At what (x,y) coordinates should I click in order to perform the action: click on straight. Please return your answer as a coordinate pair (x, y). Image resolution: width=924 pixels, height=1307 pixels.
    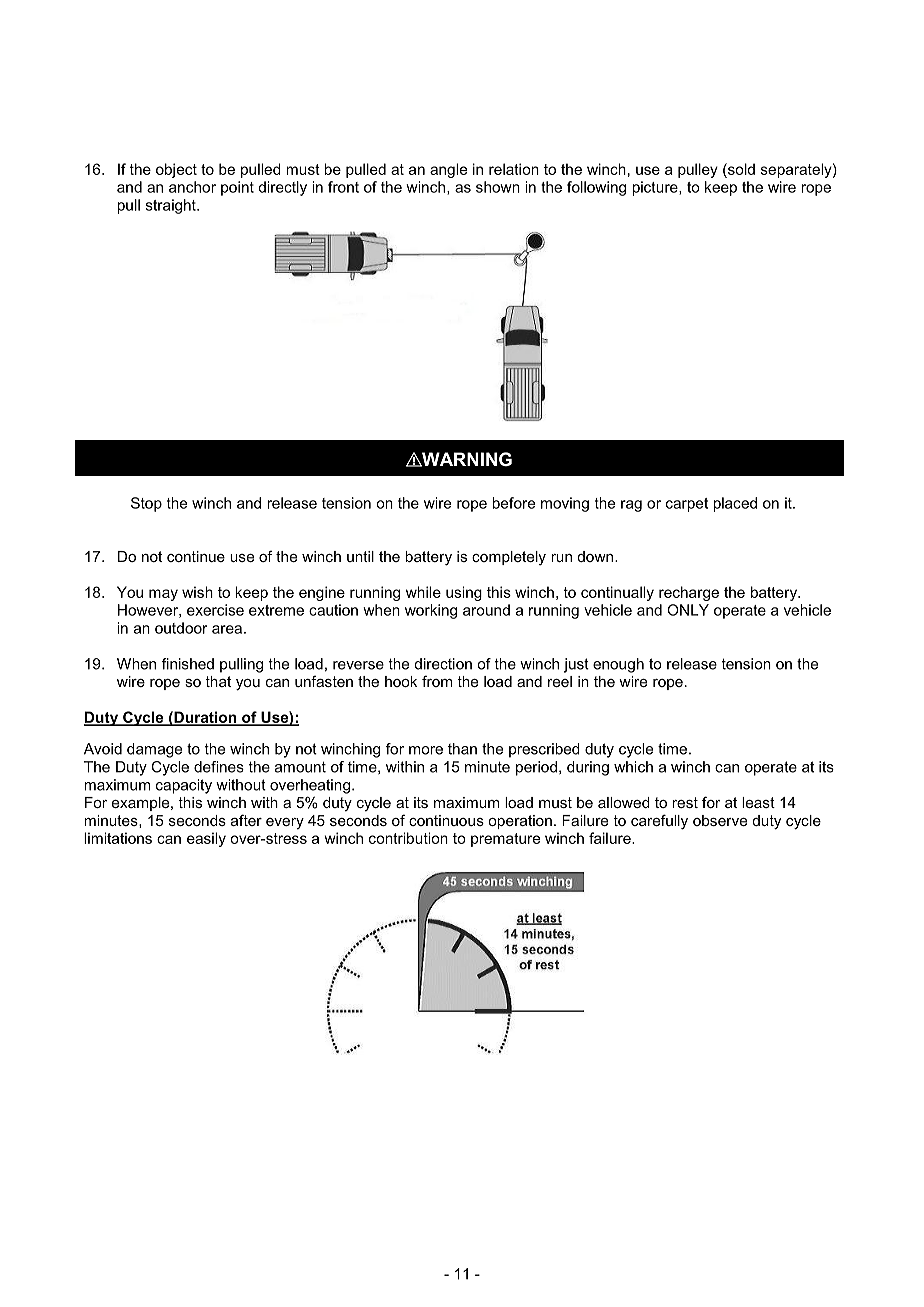
    Looking at the image, I should click on (172, 206).
